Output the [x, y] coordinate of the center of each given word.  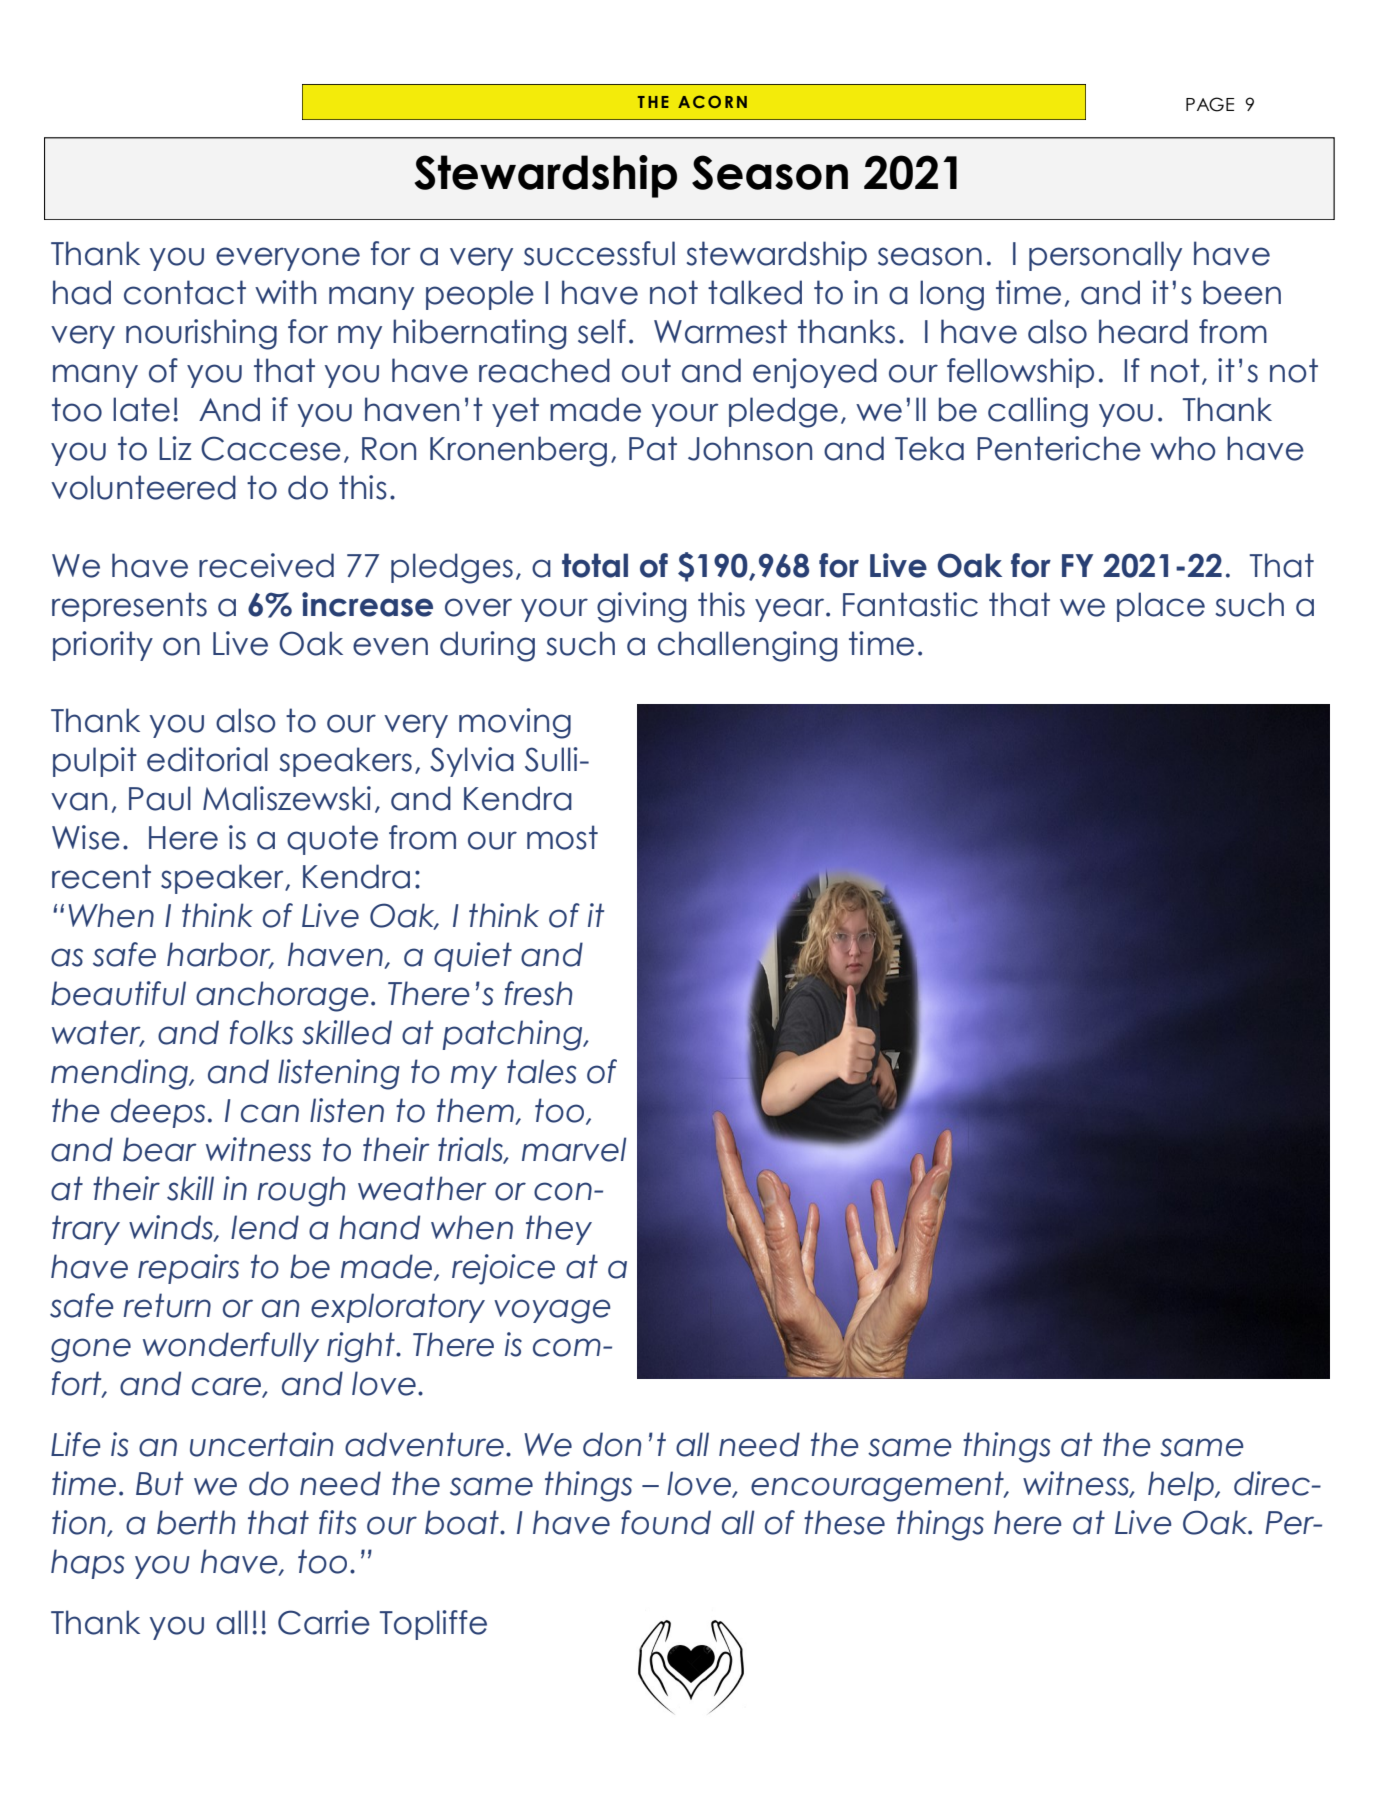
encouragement [878, 1486]
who [1182, 448]
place [1161, 607]
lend [265, 1227]
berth [196, 1522]
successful [599, 253]
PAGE [1210, 104]
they [559, 1230]
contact [185, 292]
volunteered [143, 487]
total [595, 565]
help [1182, 1486]
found [666, 1522]
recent [101, 876]
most [562, 837]
